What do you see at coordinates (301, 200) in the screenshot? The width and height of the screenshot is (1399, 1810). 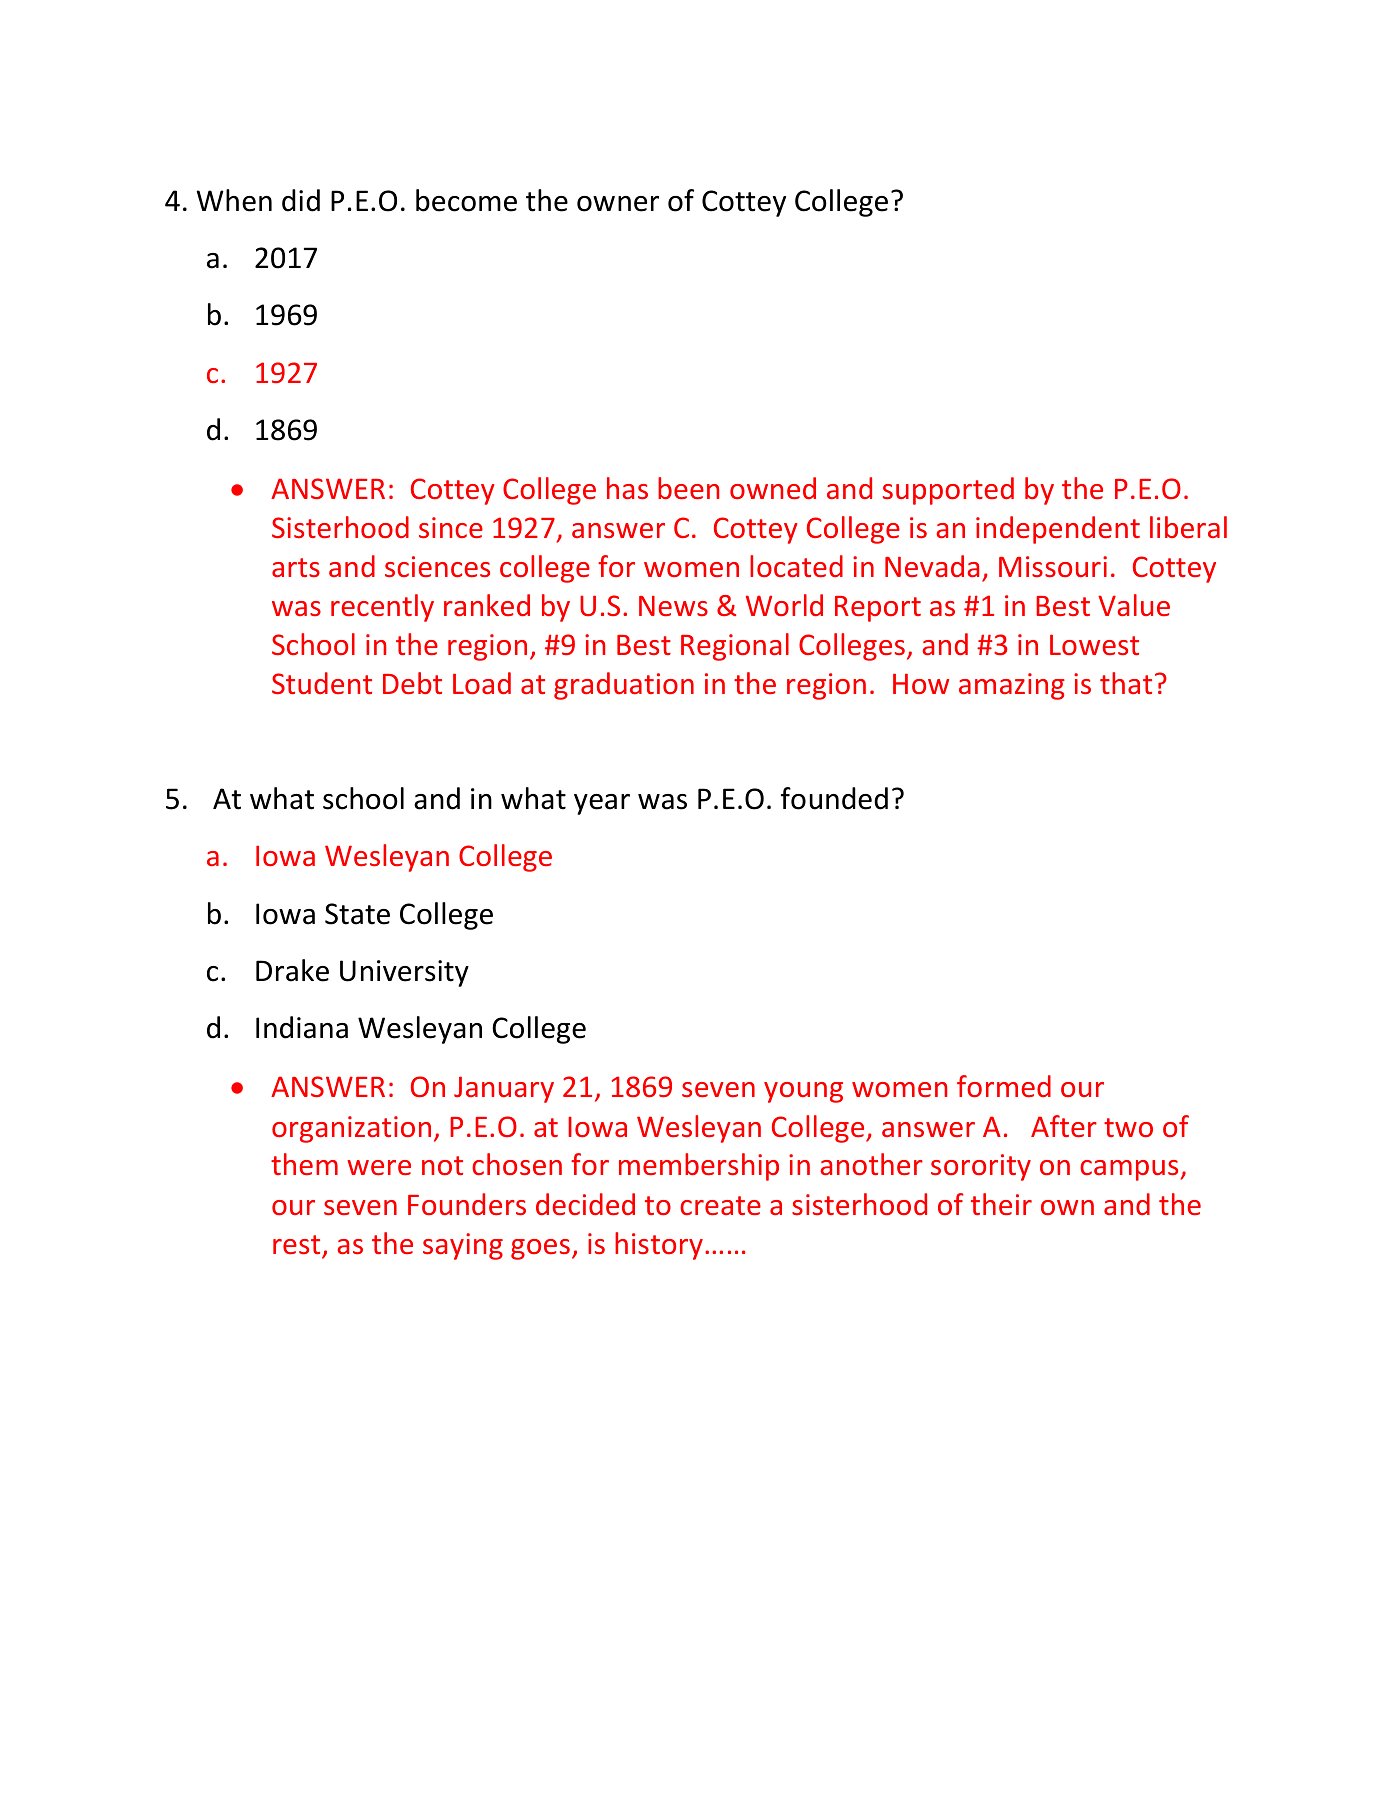 I see `did` at bounding box center [301, 200].
